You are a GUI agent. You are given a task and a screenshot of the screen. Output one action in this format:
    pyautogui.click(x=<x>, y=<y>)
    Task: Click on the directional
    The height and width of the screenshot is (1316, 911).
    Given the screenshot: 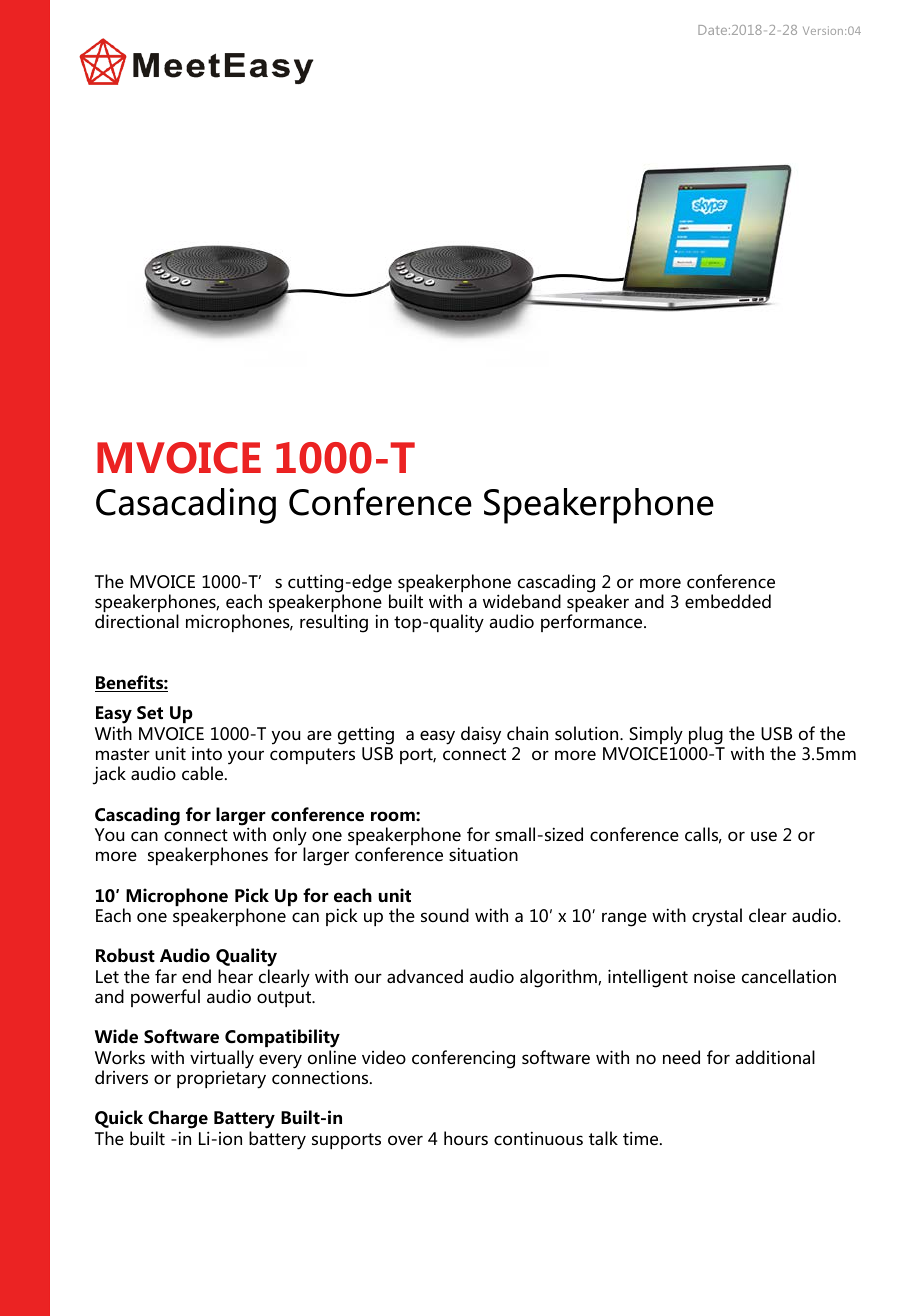 What is the action you would take?
    pyautogui.click(x=137, y=621)
